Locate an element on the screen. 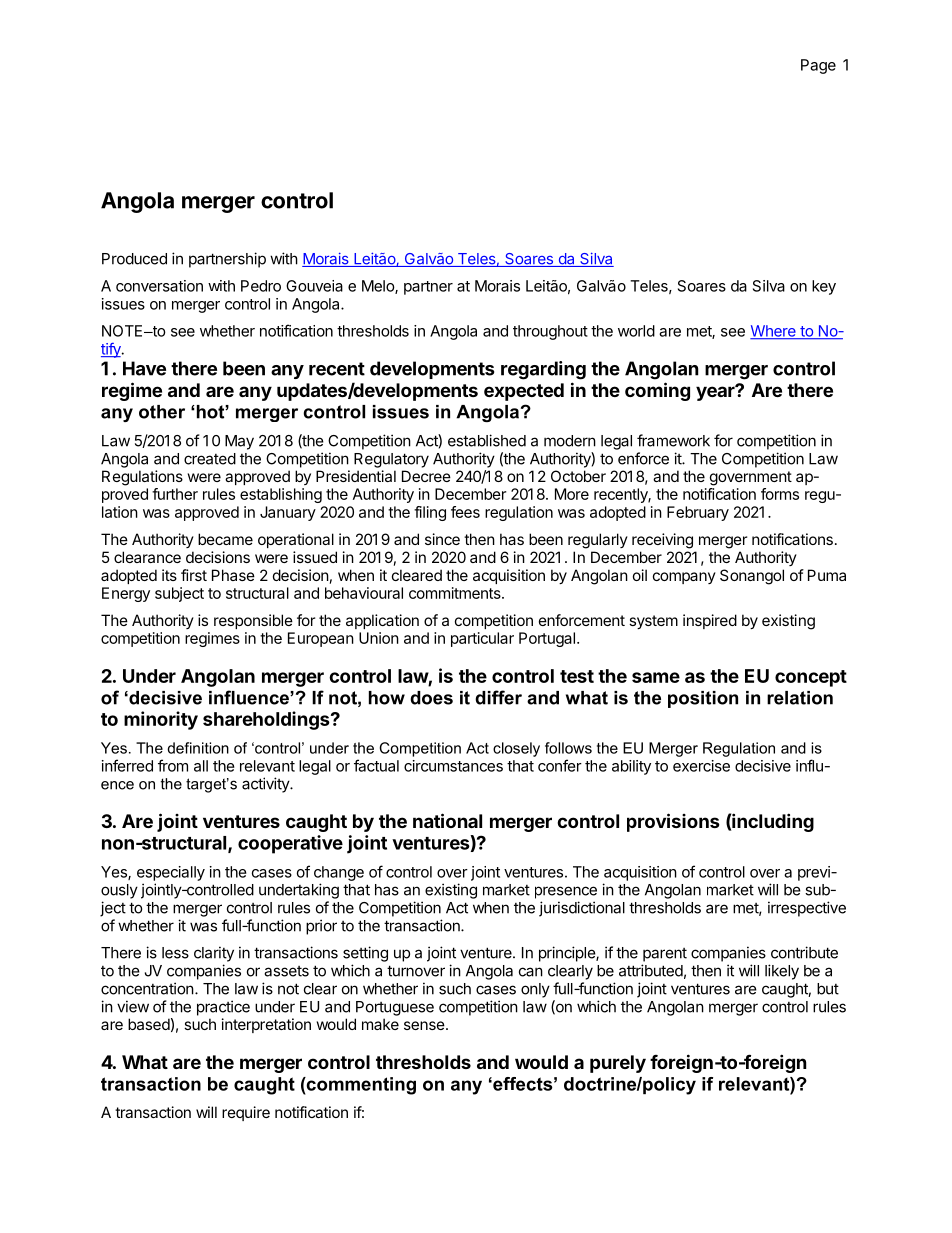  Page is located at coordinates (818, 66).
